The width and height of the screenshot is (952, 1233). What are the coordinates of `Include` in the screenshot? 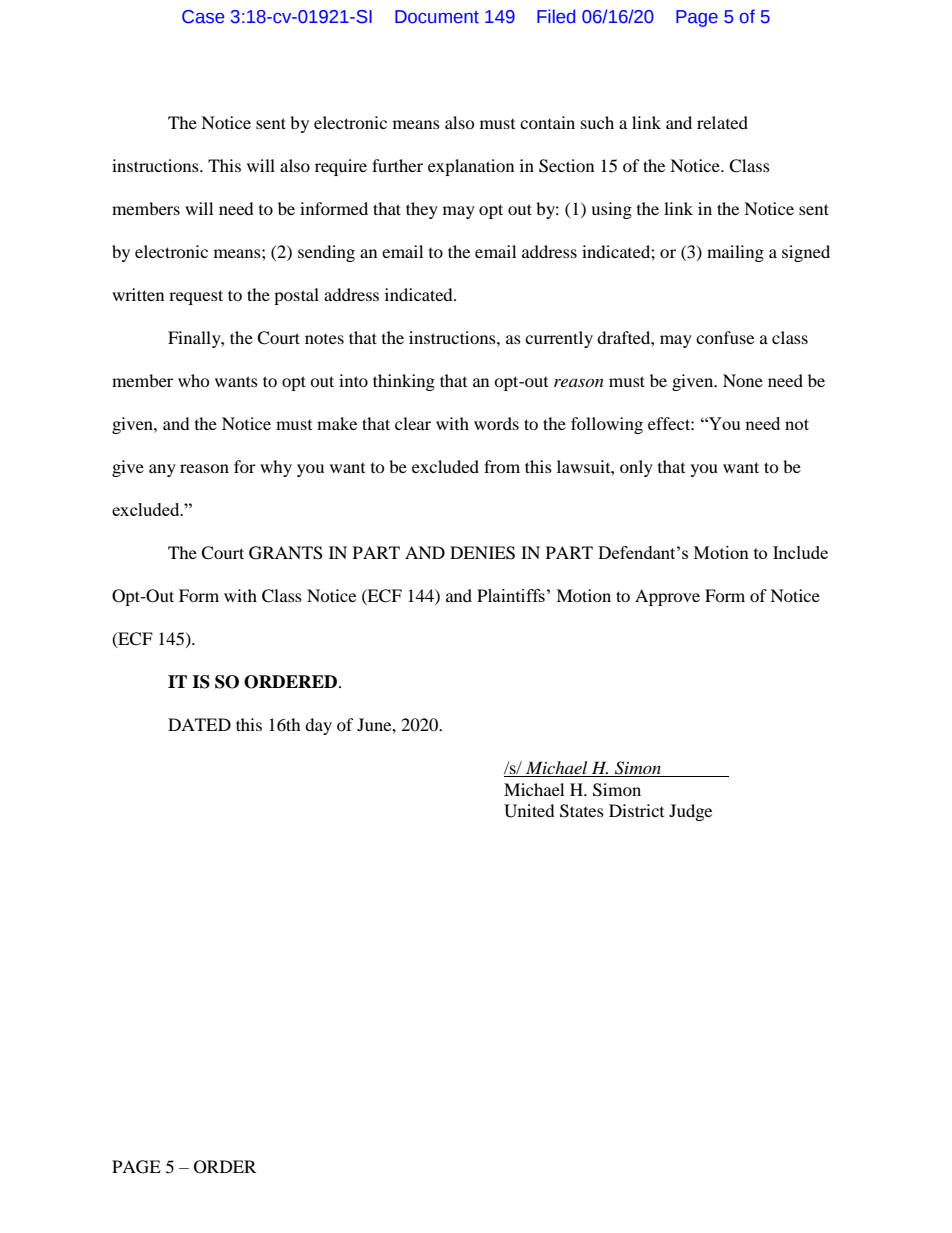 It's located at (800, 552).
